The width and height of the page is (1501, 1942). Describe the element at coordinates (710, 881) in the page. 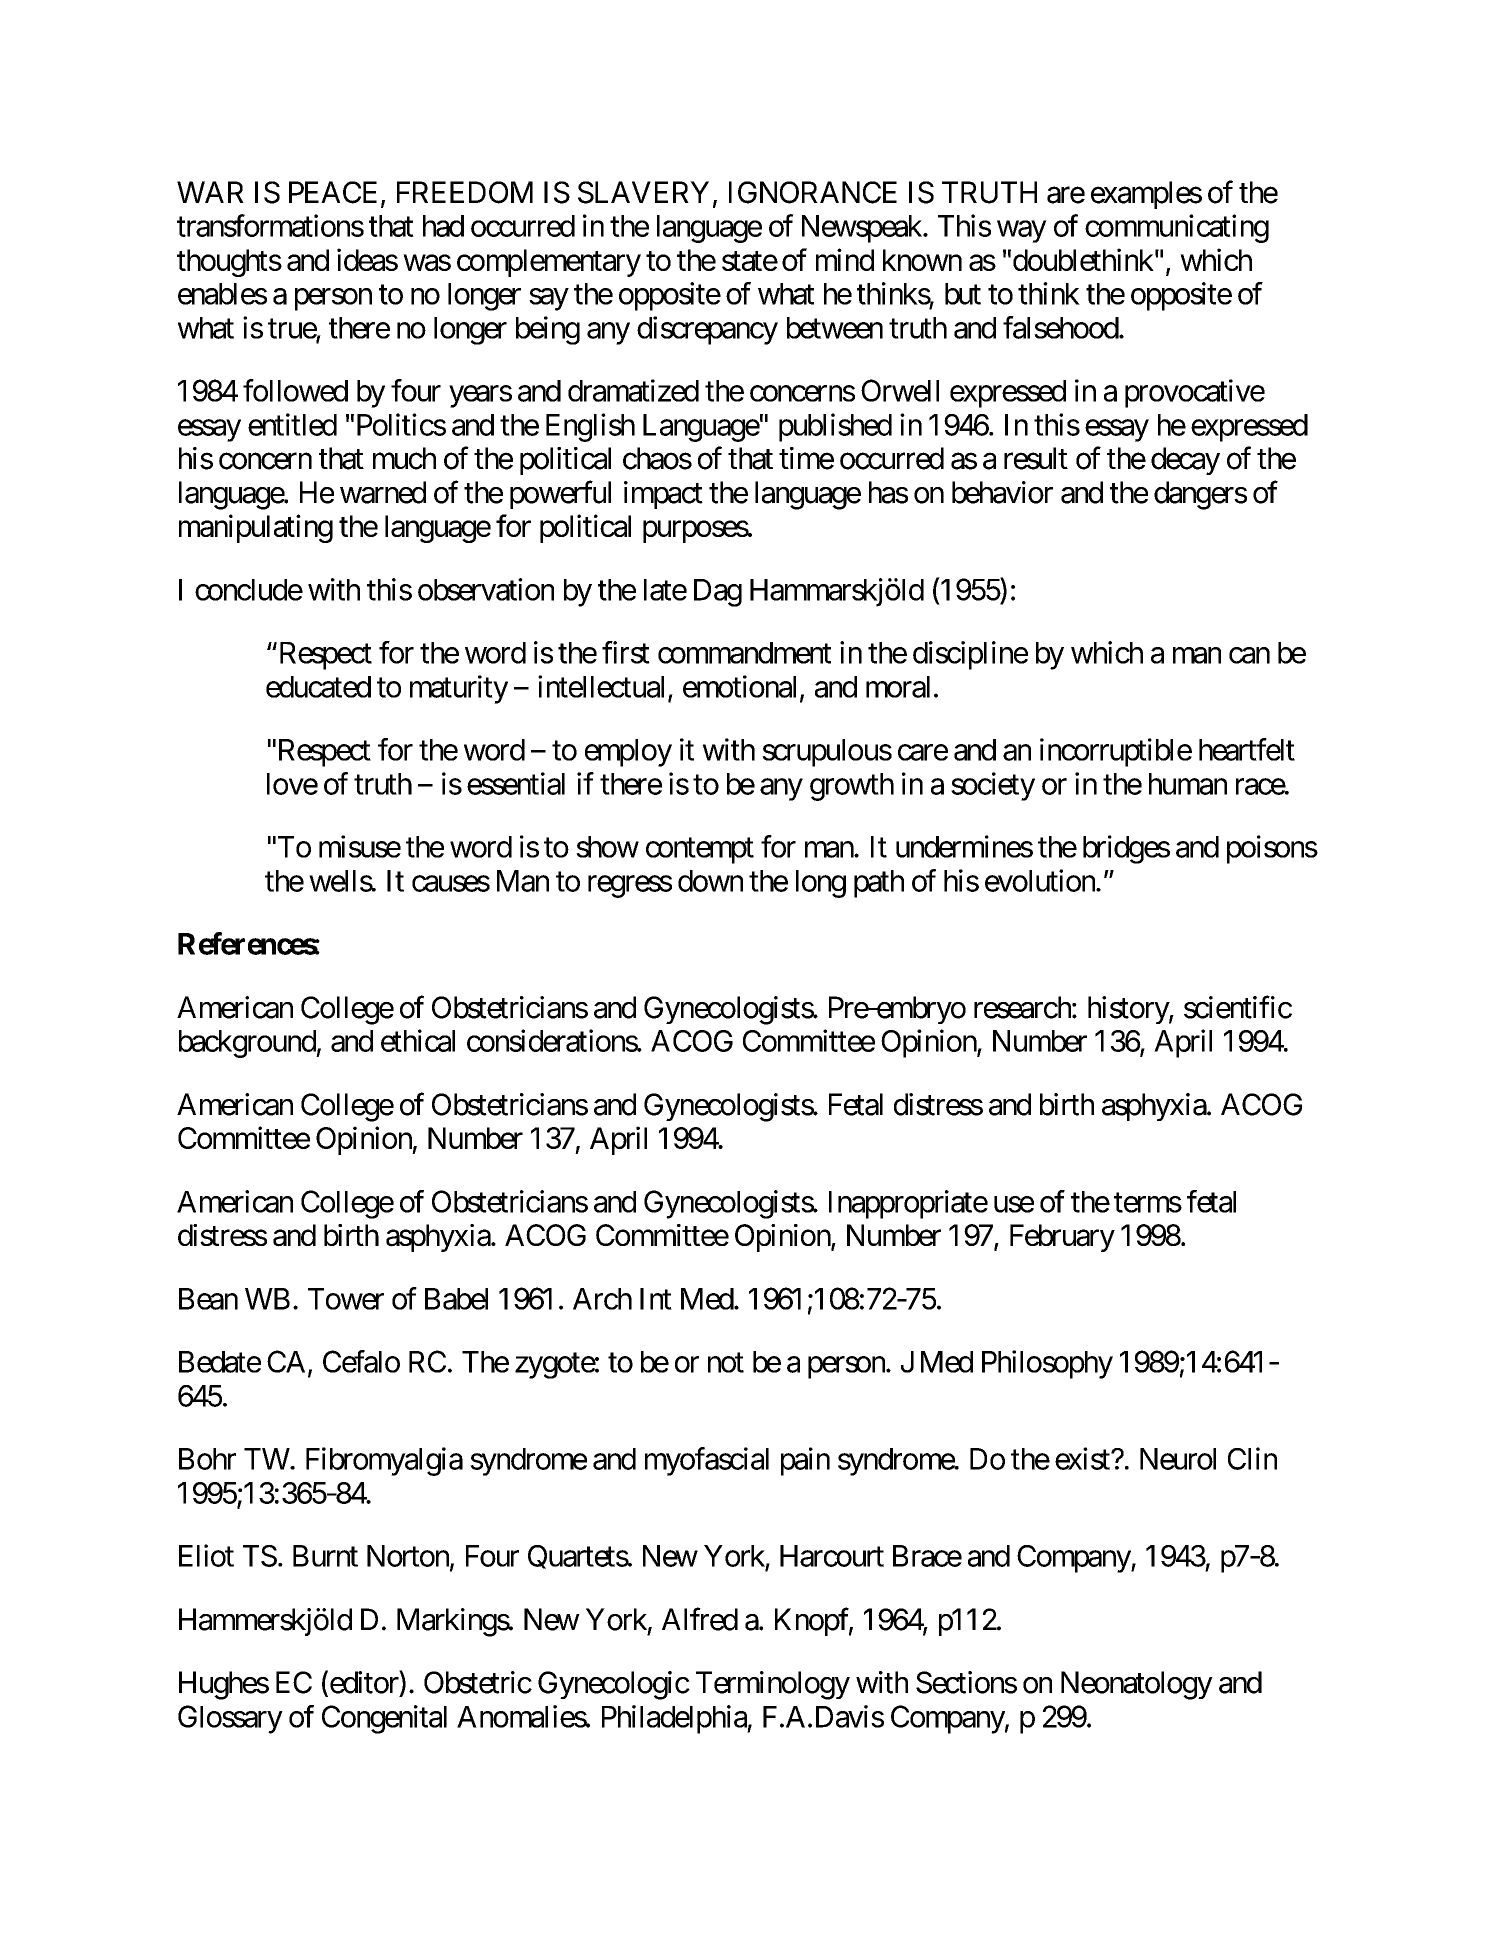

I see `down` at that location.
